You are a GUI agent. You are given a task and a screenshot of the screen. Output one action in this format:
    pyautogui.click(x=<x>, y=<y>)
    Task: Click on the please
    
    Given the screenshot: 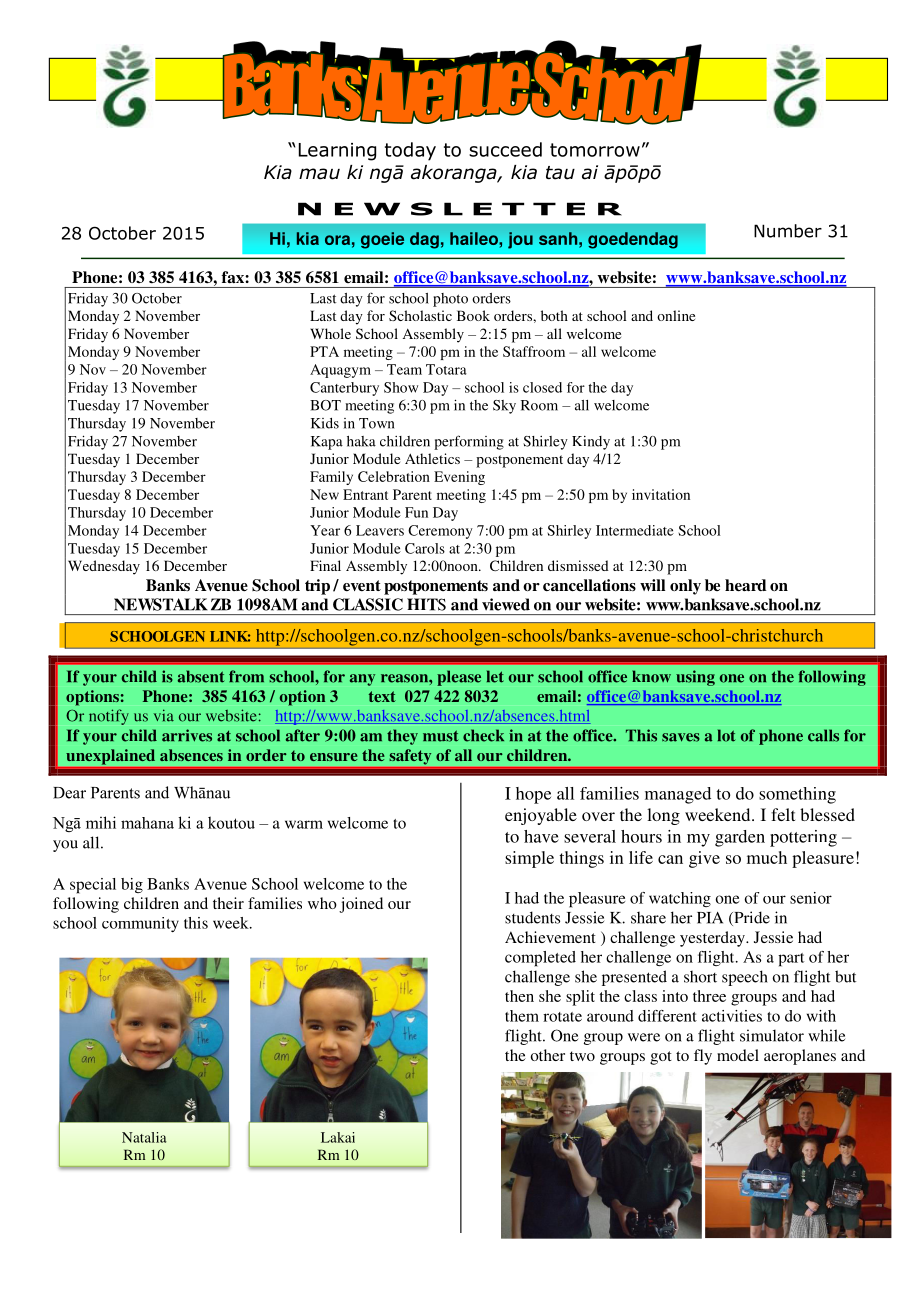 What is the action you would take?
    pyautogui.click(x=459, y=678)
